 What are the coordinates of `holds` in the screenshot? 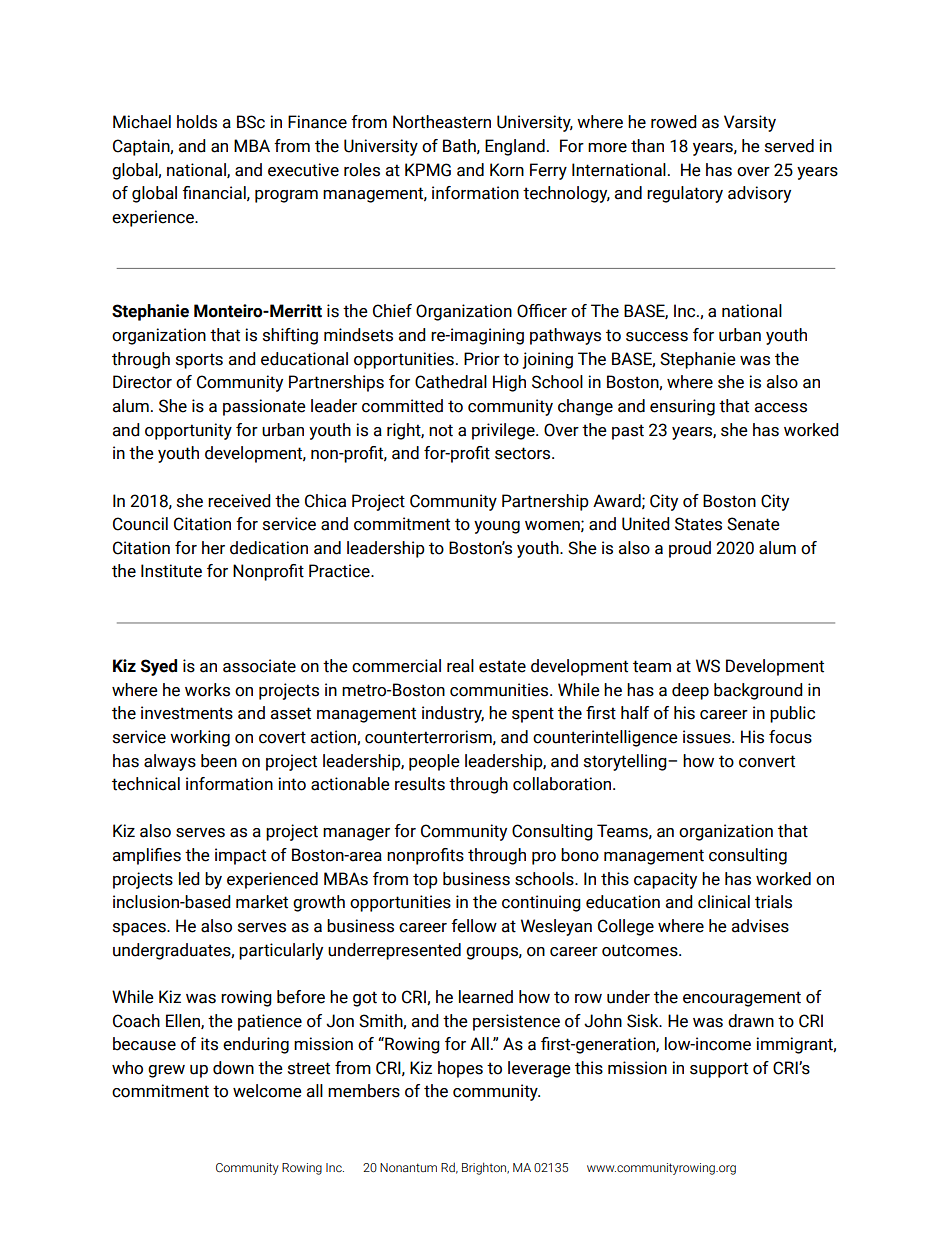 It's located at (197, 122).
